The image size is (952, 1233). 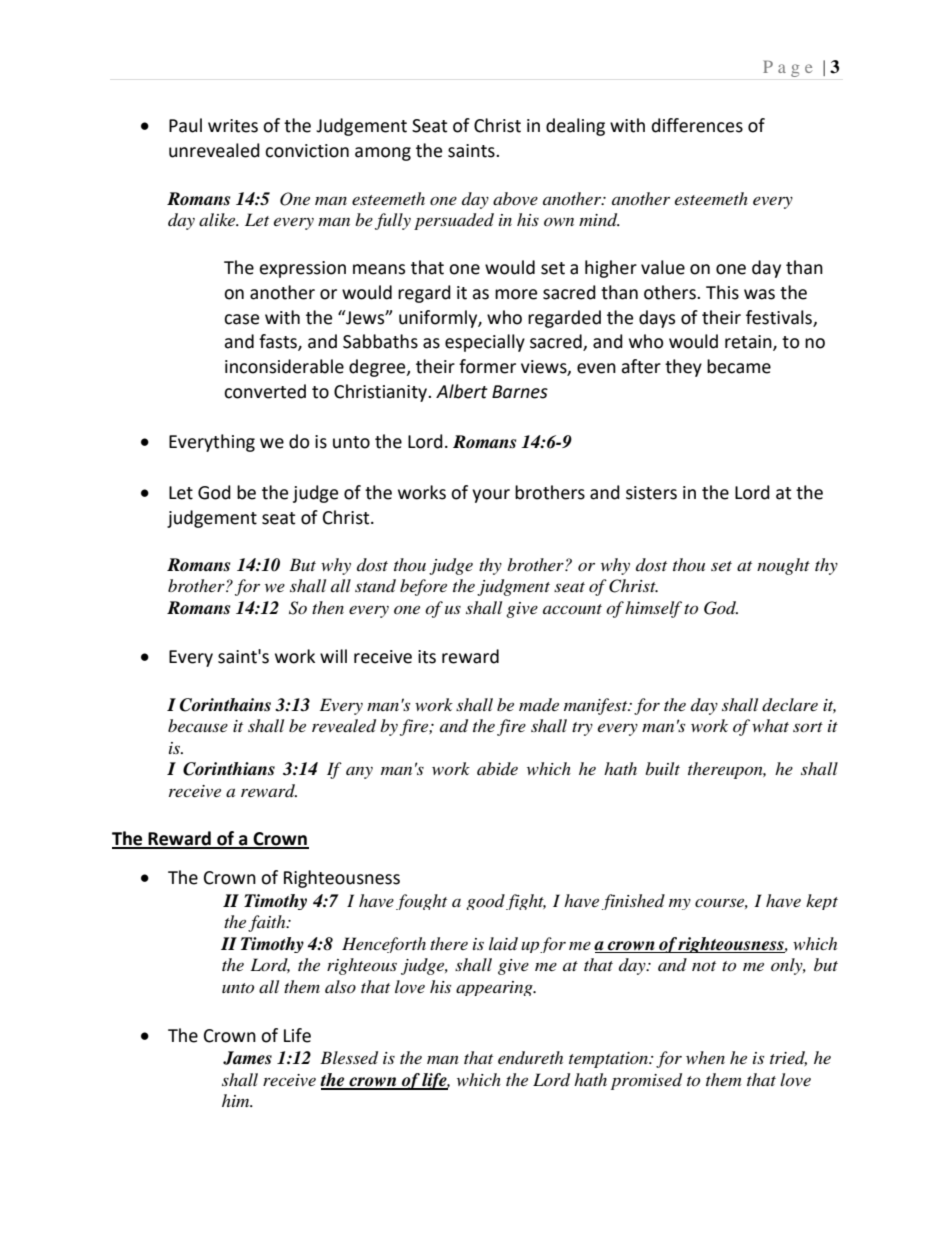 I want to click on then, so click(x=328, y=607).
